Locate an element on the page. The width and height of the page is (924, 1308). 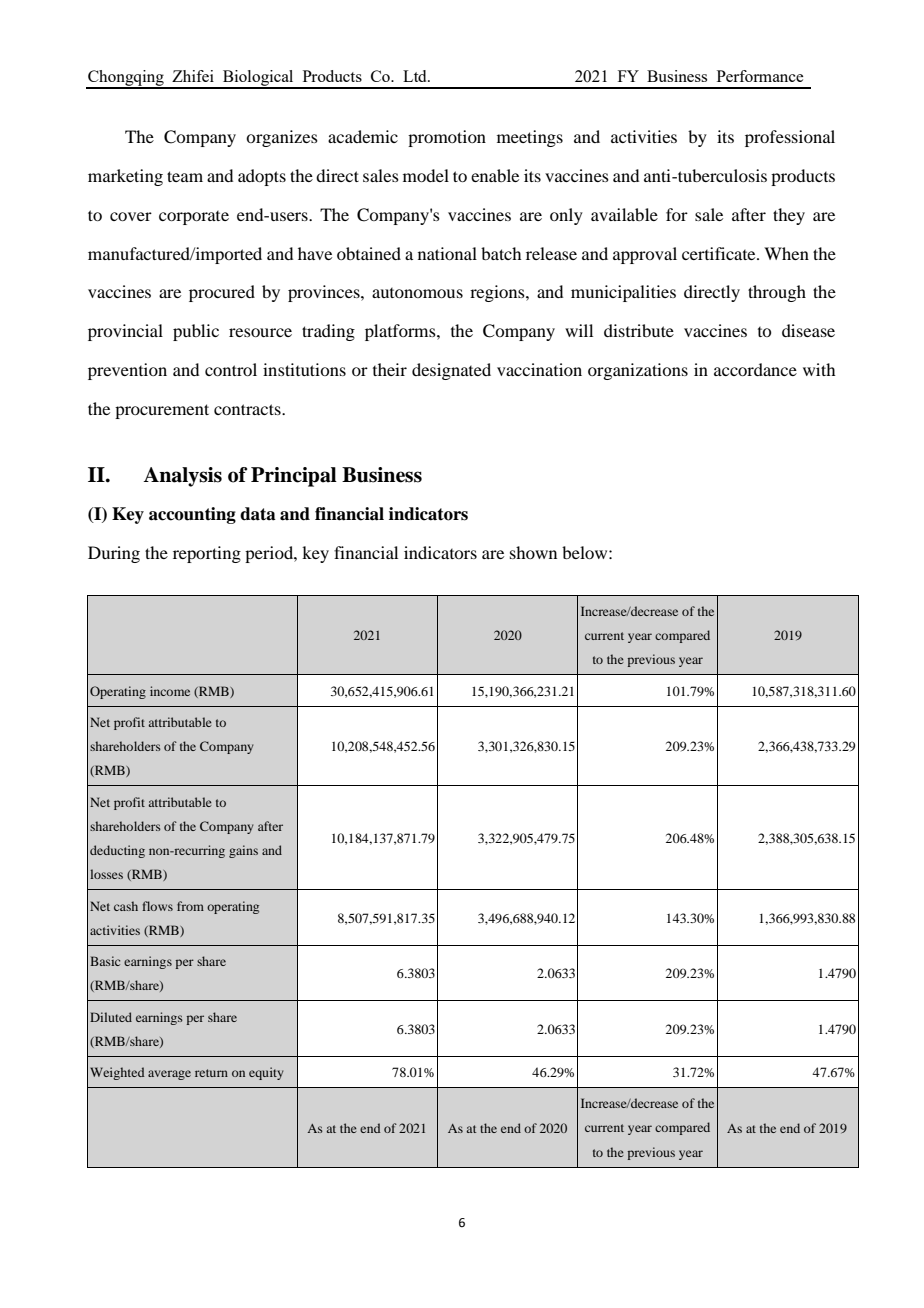
gains is located at coordinates (243, 851).
